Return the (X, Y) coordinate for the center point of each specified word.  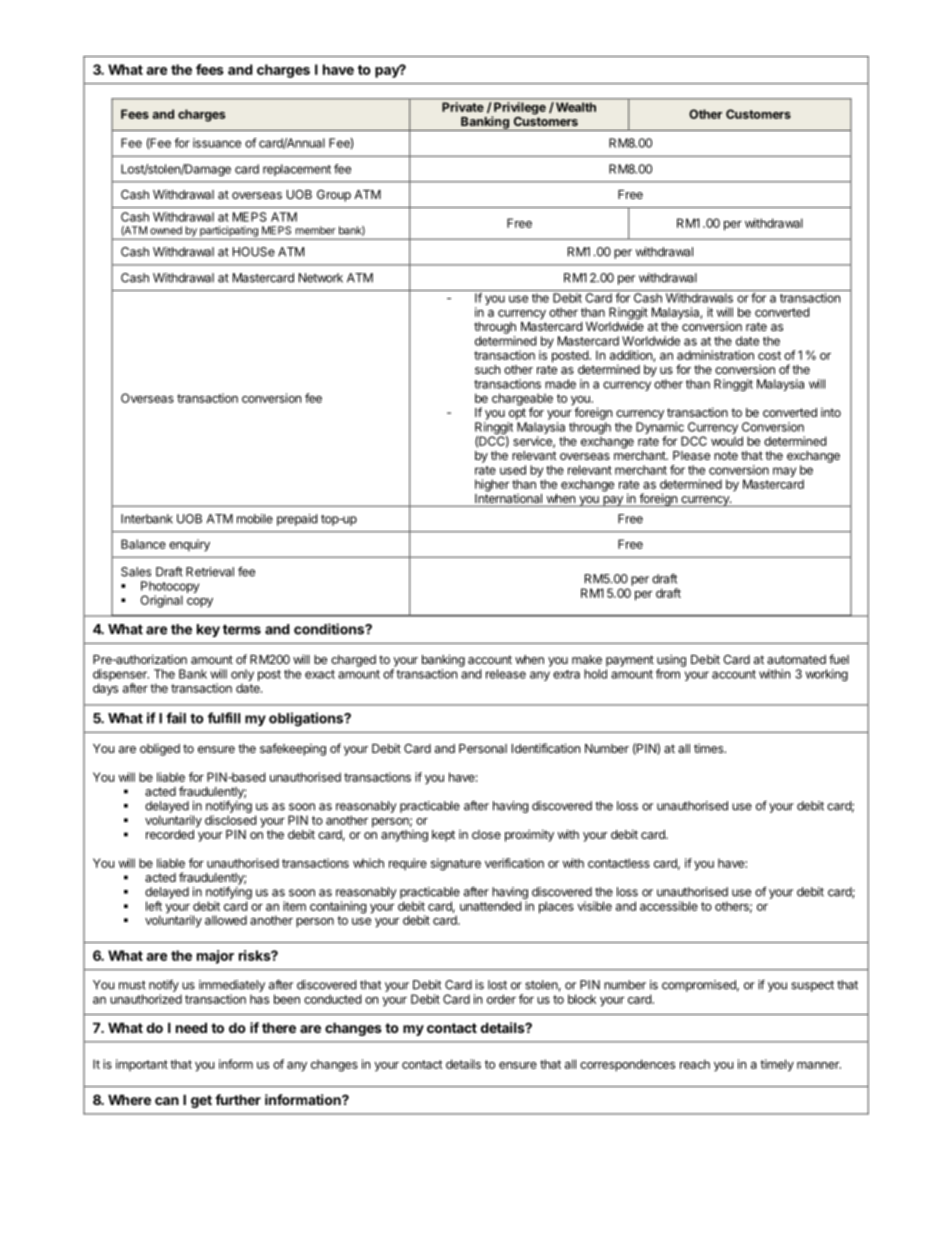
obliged (160, 749)
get (201, 1101)
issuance (217, 143)
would (727, 441)
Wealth (574, 107)
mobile (255, 519)
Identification (546, 748)
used (513, 470)
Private (463, 107)
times (710, 748)
